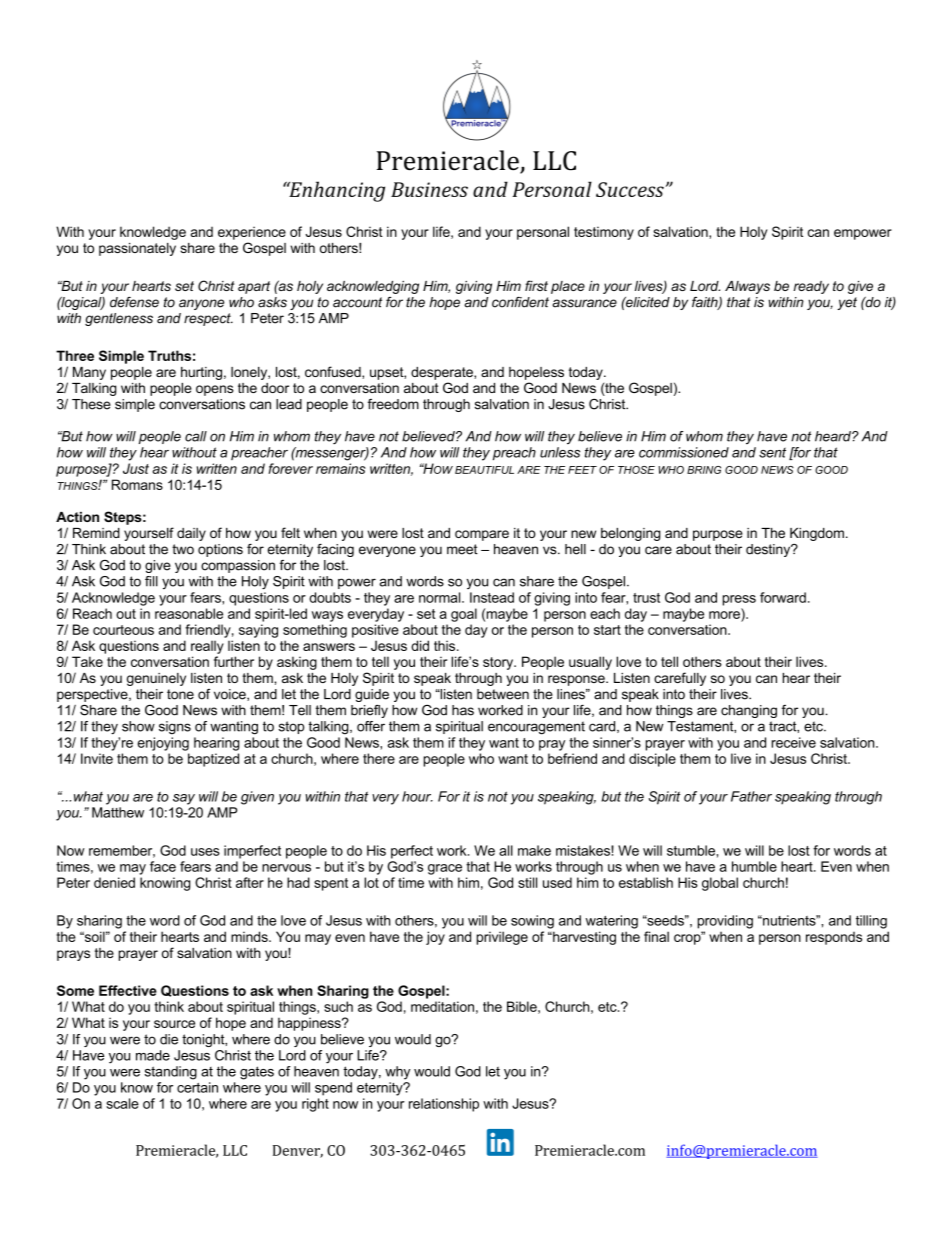  Describe the element at coordinates (724, 615) in the screenshot. I see `more` at that location.
